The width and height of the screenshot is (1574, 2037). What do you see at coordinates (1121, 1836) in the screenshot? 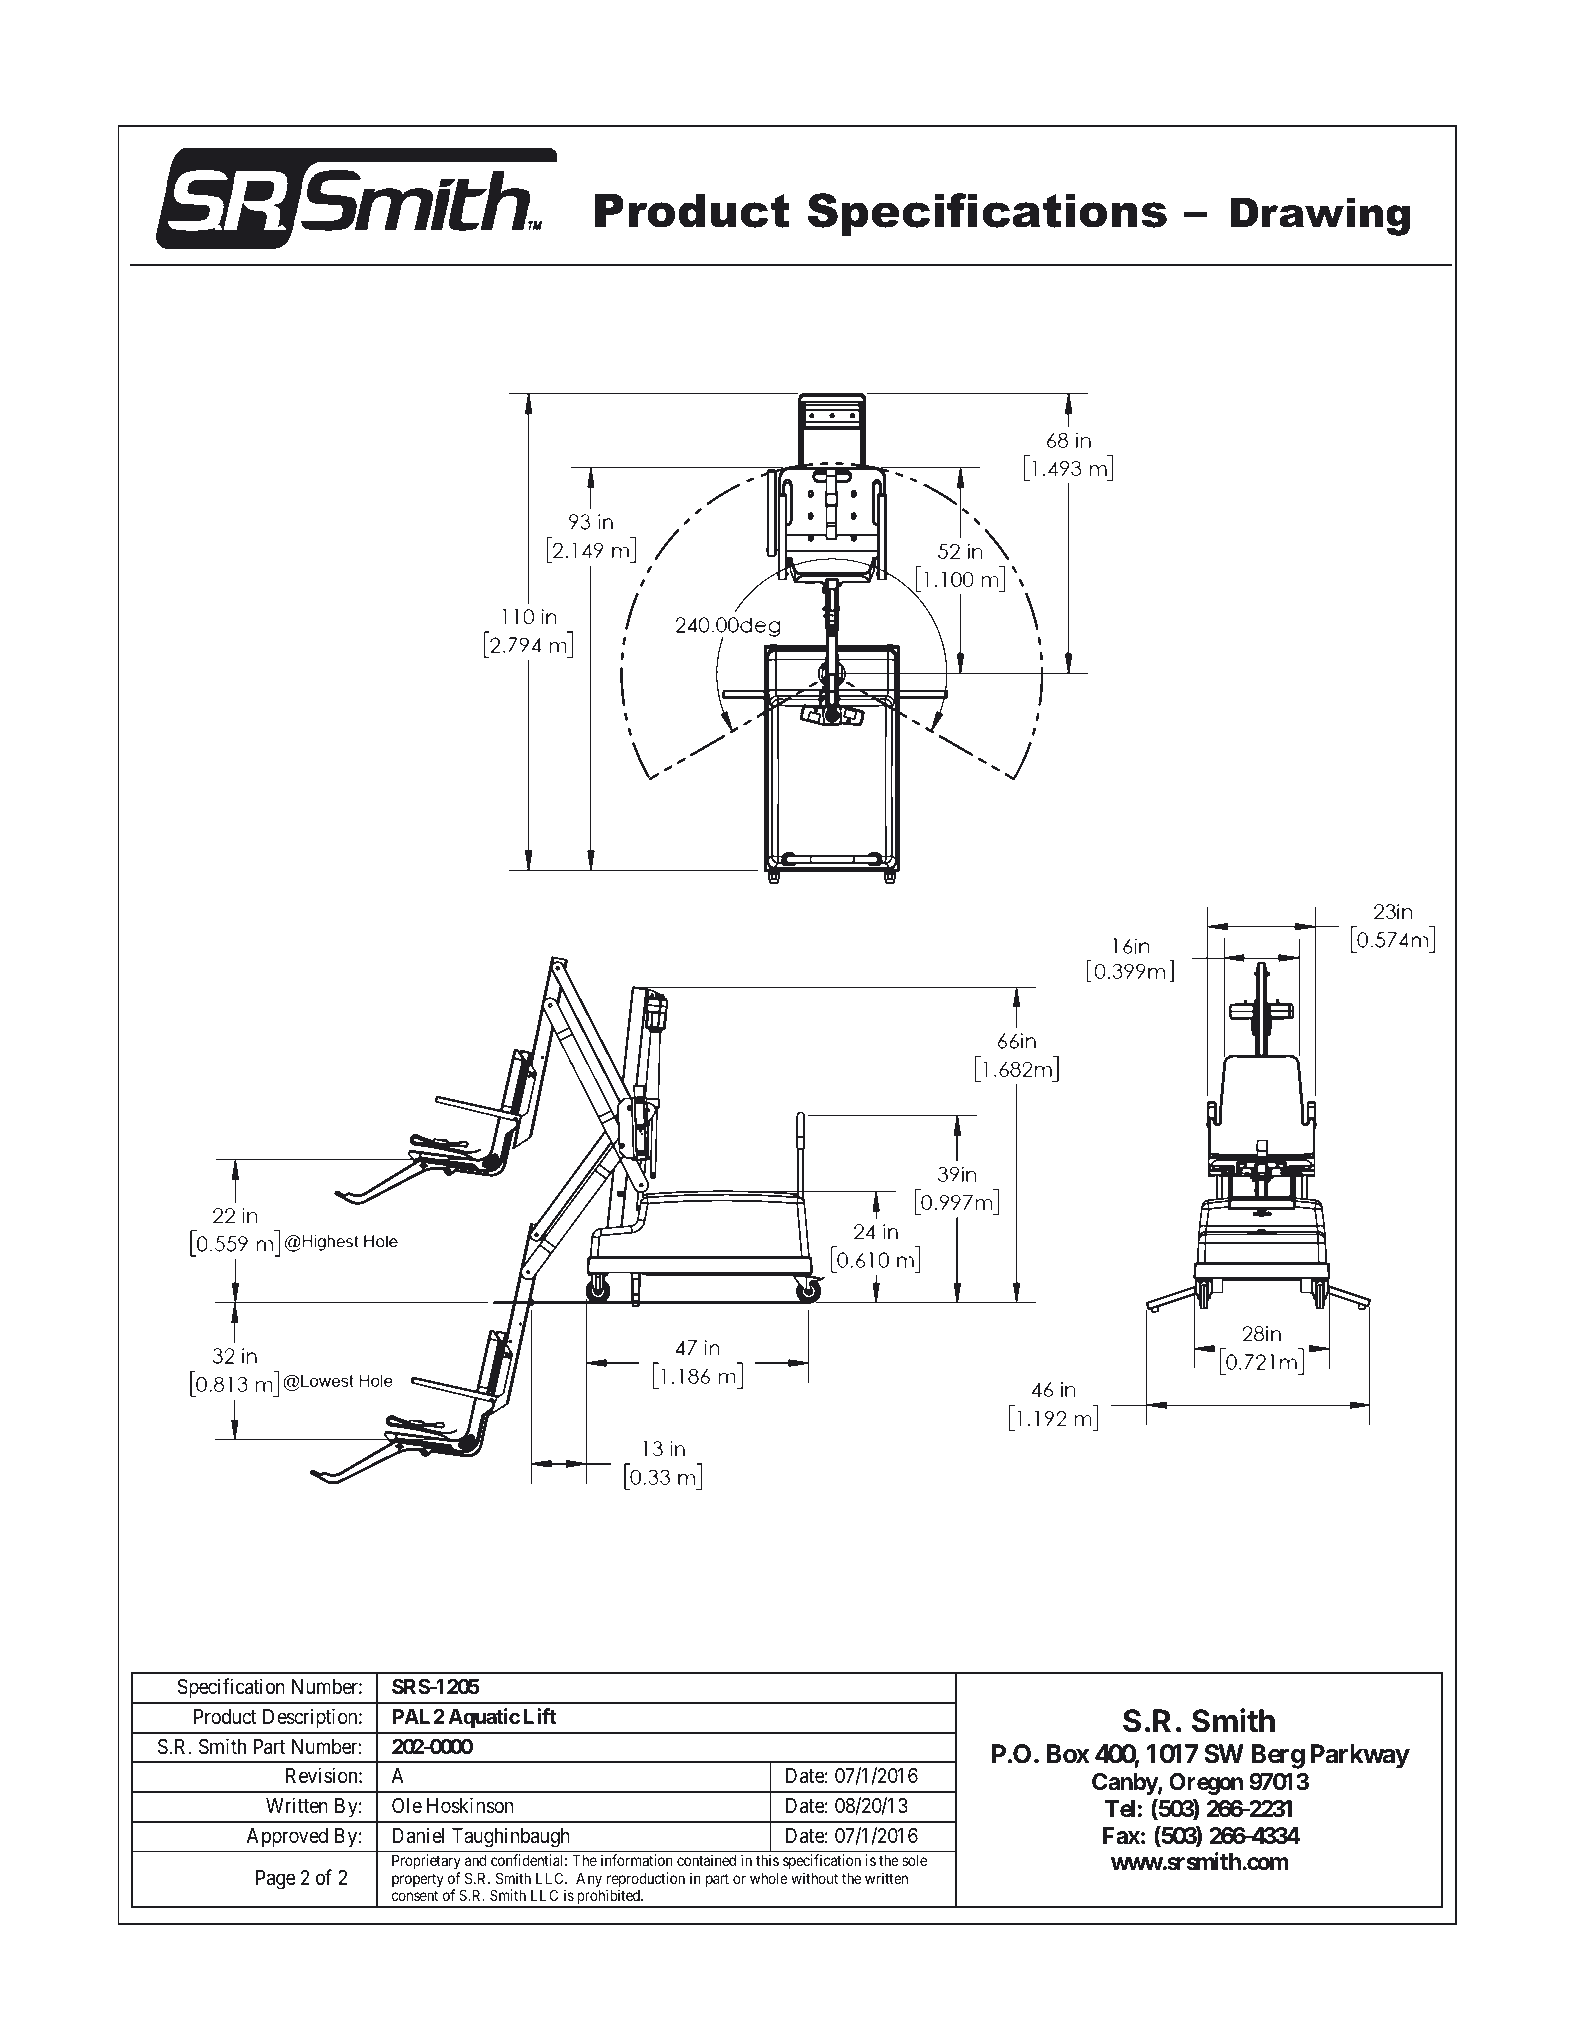
I see `Fax` at bounding box center [1121, 1836].
